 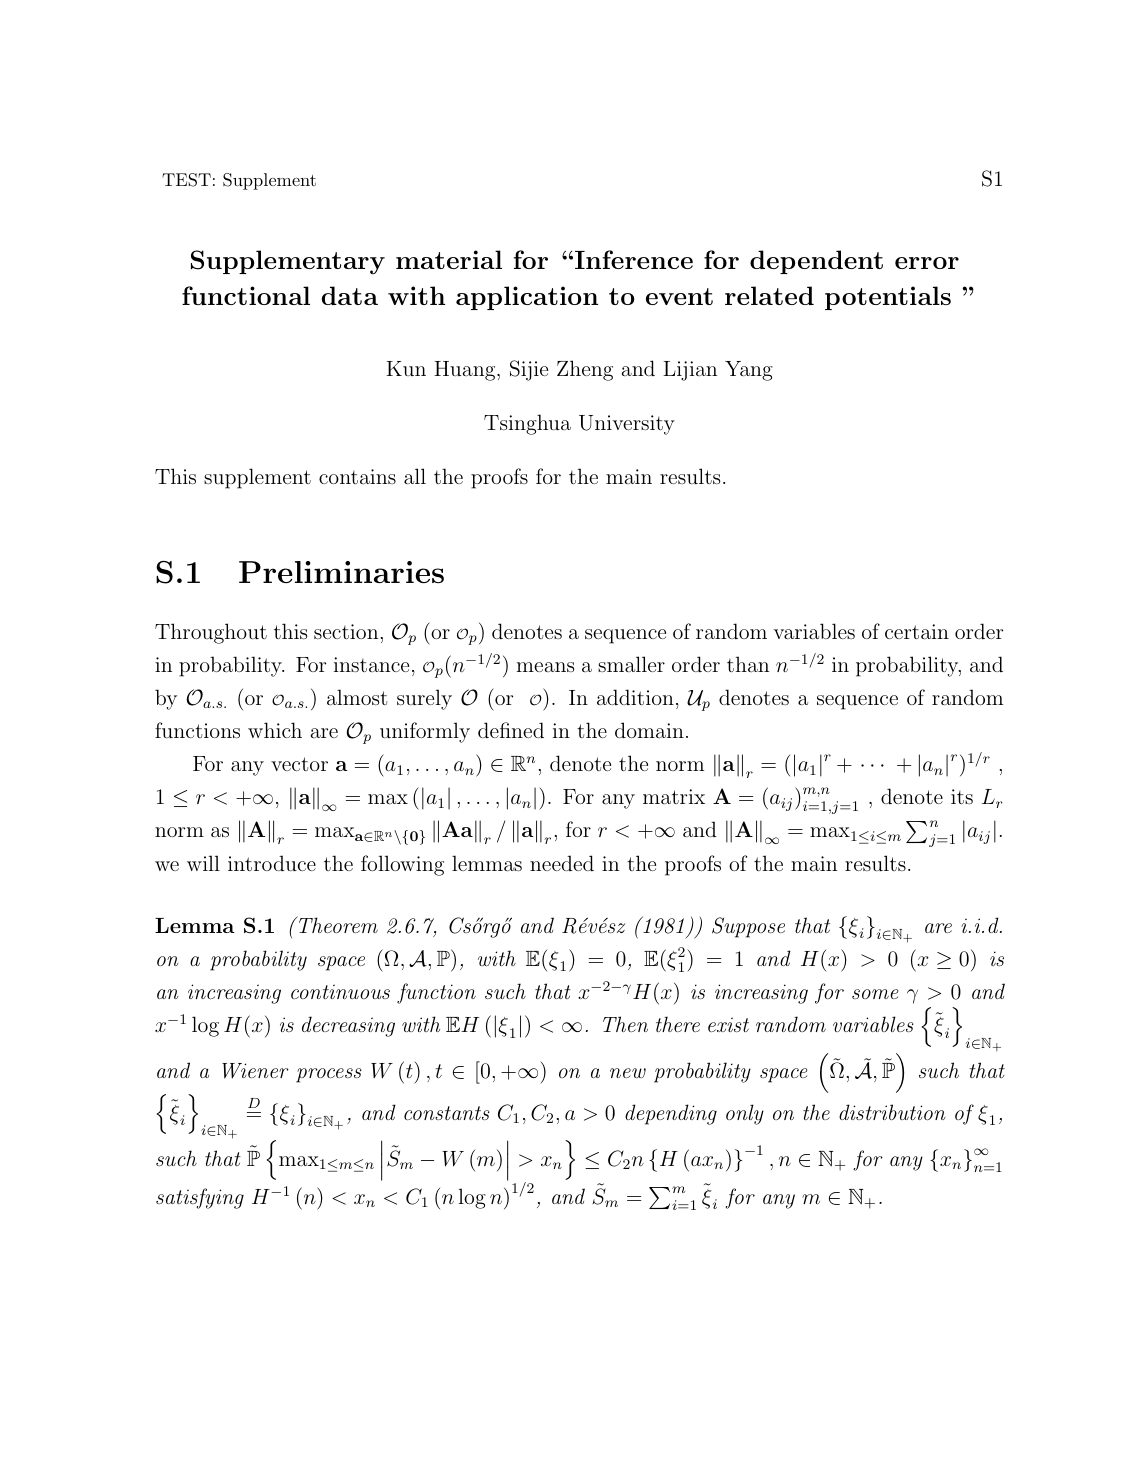 What do you see at coordinates (186, 180) in the page?
I see `TEST` at bounding box center [186, 180].
